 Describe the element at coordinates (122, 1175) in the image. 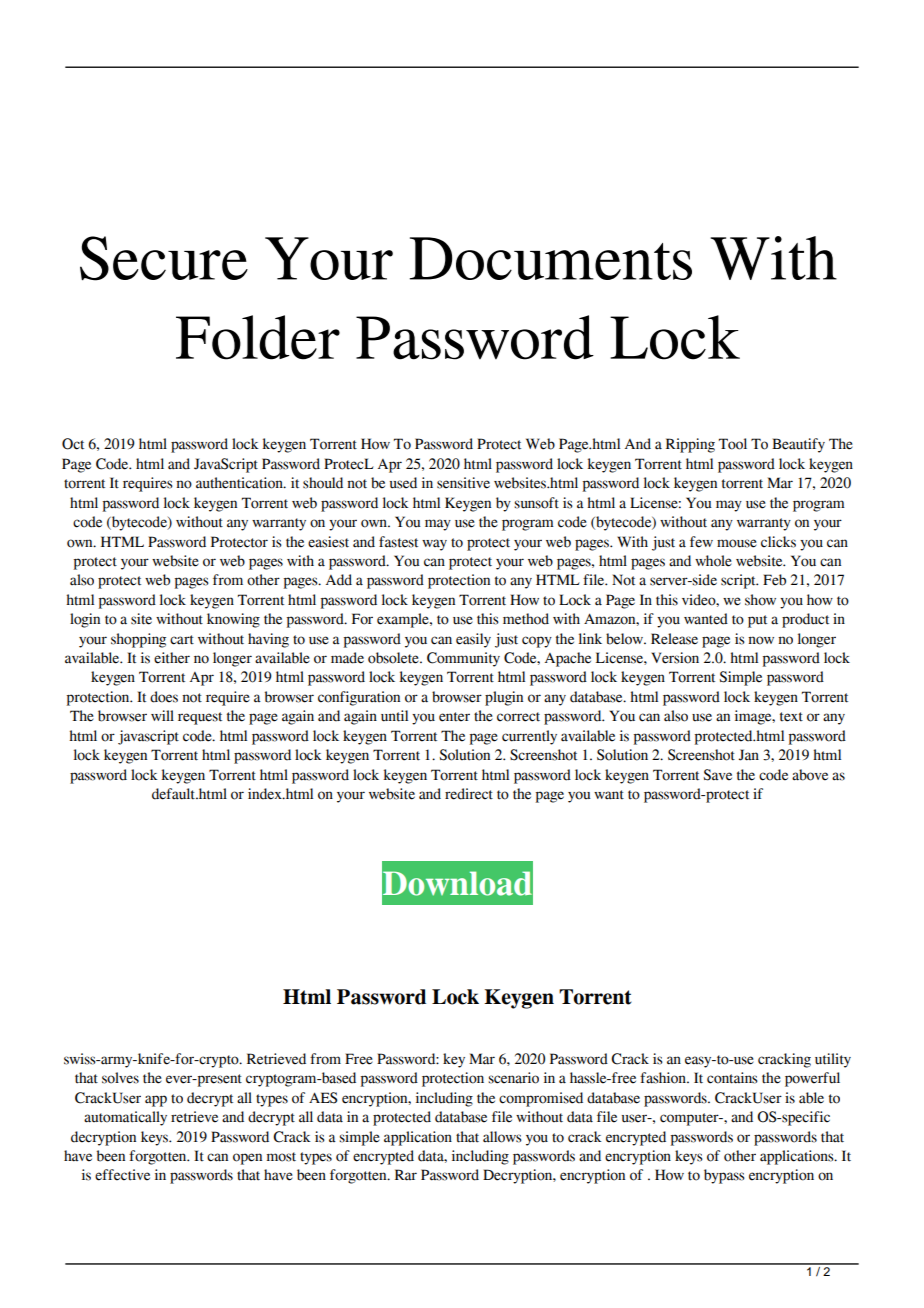

I see `effective` at that location.
